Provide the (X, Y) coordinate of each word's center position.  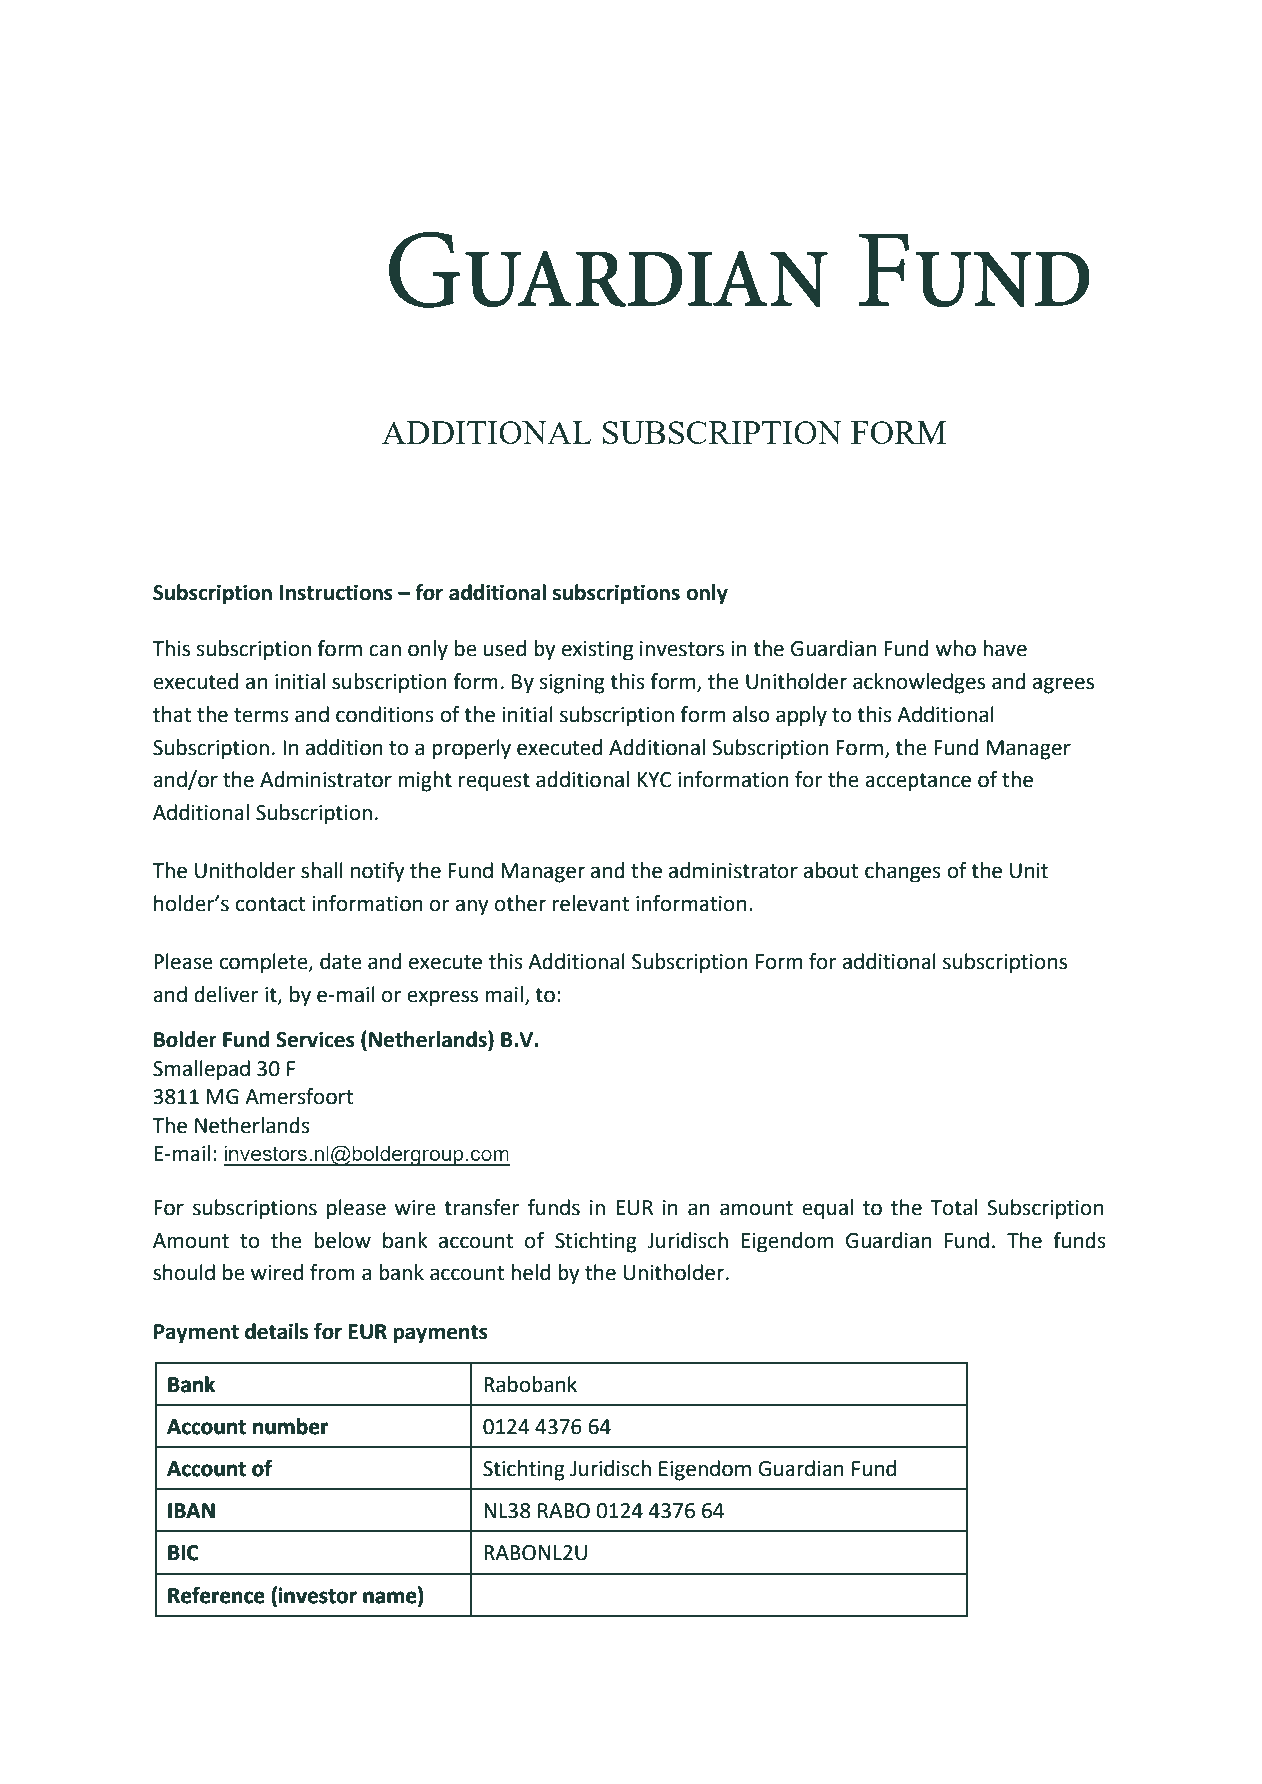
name (391, 1598)
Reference (216, 1595)
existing (597, 651)
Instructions (336, 592)
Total (953, 1207)
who (956, 648)
